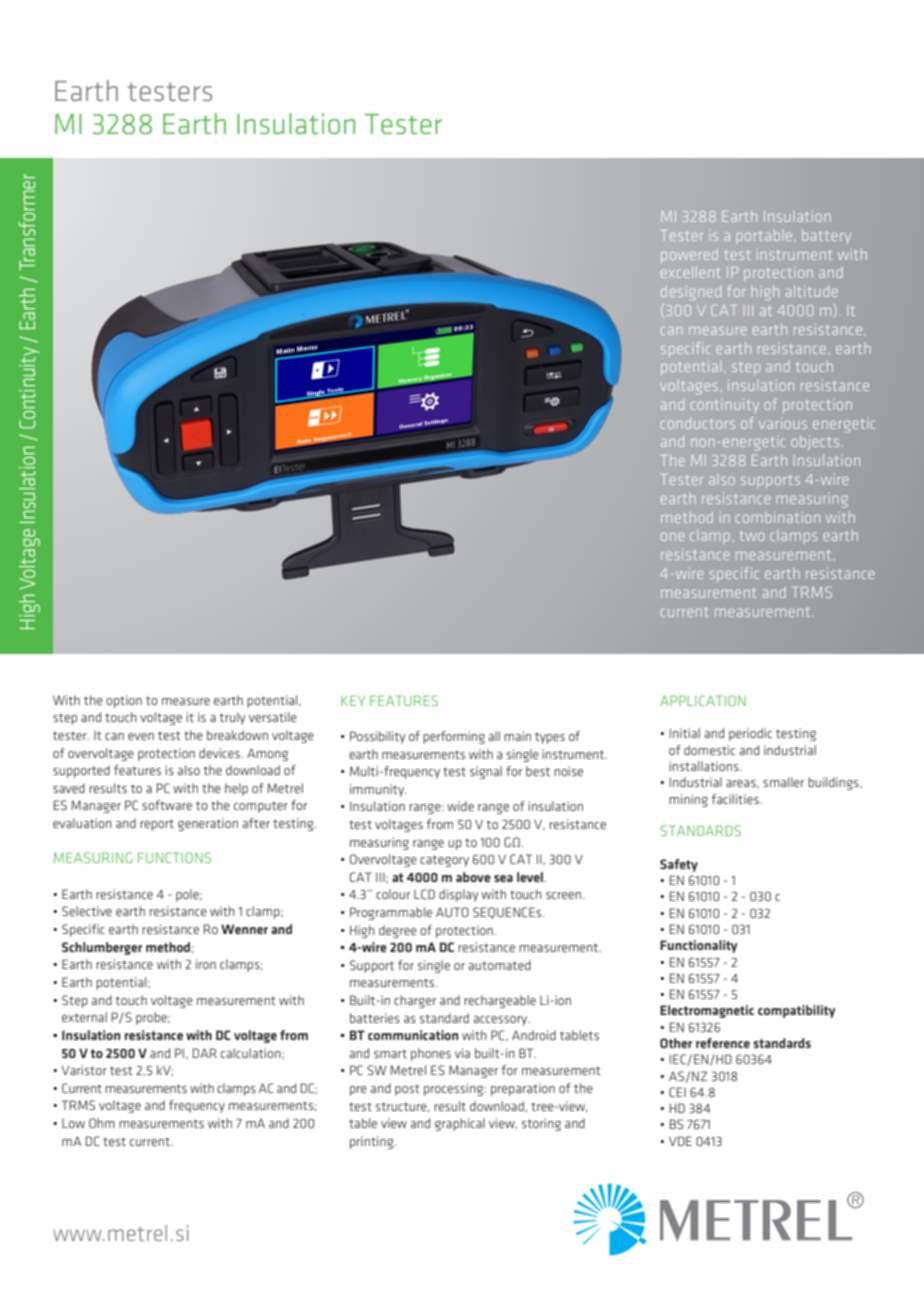 This image has width=924, height=1308. I want to click on APPLICATION, so click(703, 700).
